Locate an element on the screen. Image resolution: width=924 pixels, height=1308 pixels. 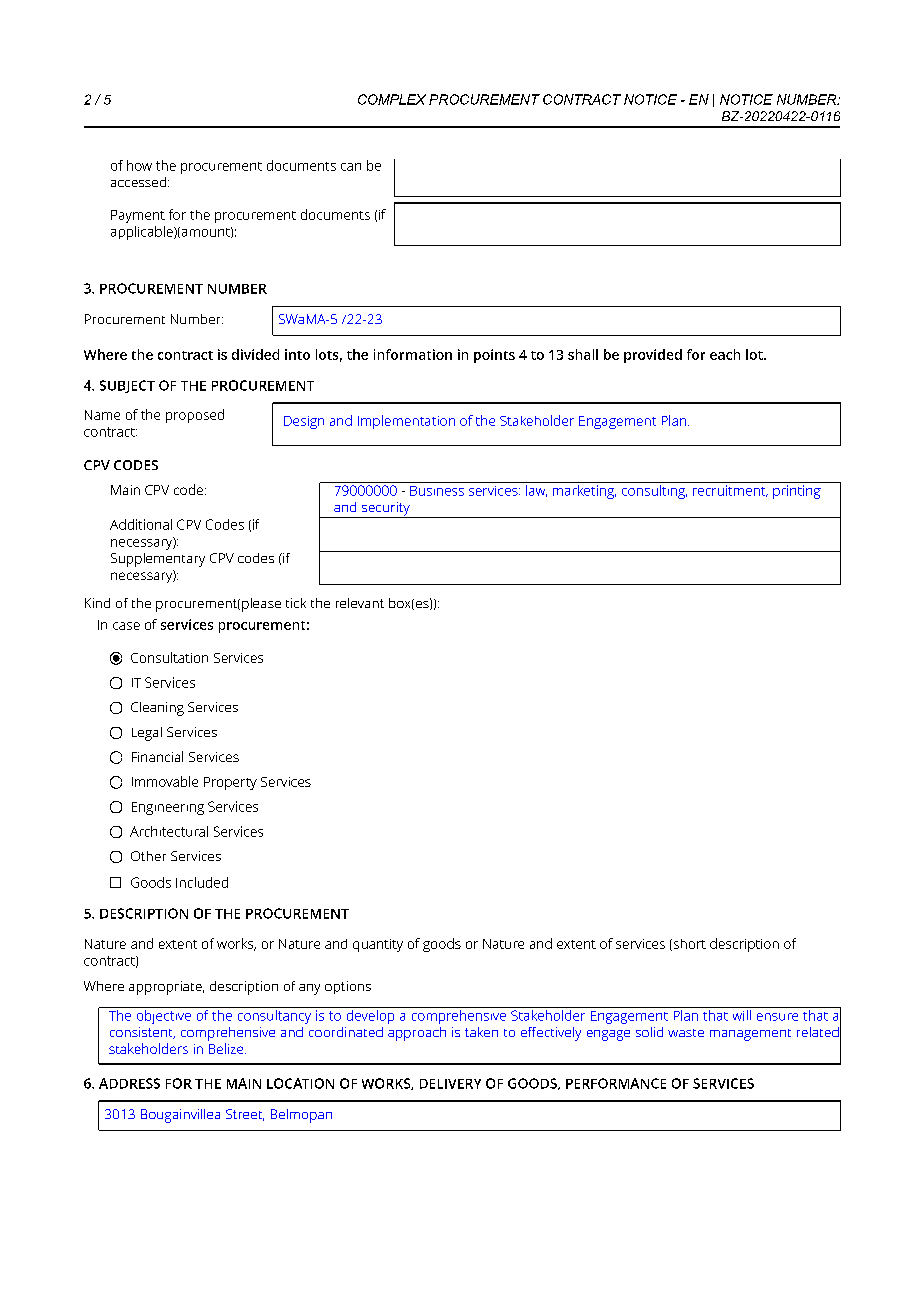
how is located at coordinates (139, 165).
